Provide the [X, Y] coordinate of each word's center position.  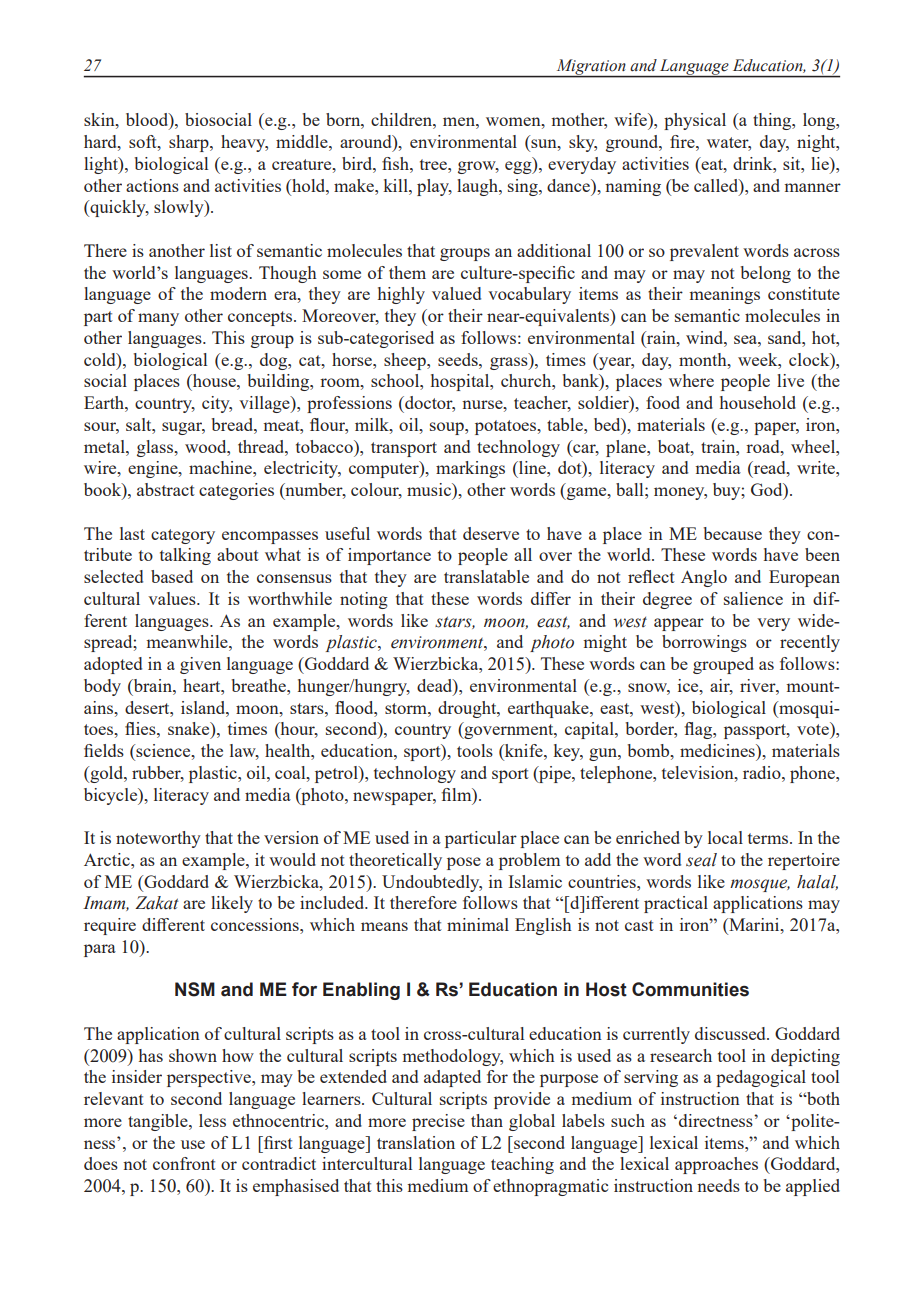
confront [184, 1163]
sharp [190, 143]
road [764, 446]
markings [470, 469]
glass [156, 448]
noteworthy [158, 839]
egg [519, 167]
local [725, 837]
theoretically [395, 861]
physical [695, 121]
